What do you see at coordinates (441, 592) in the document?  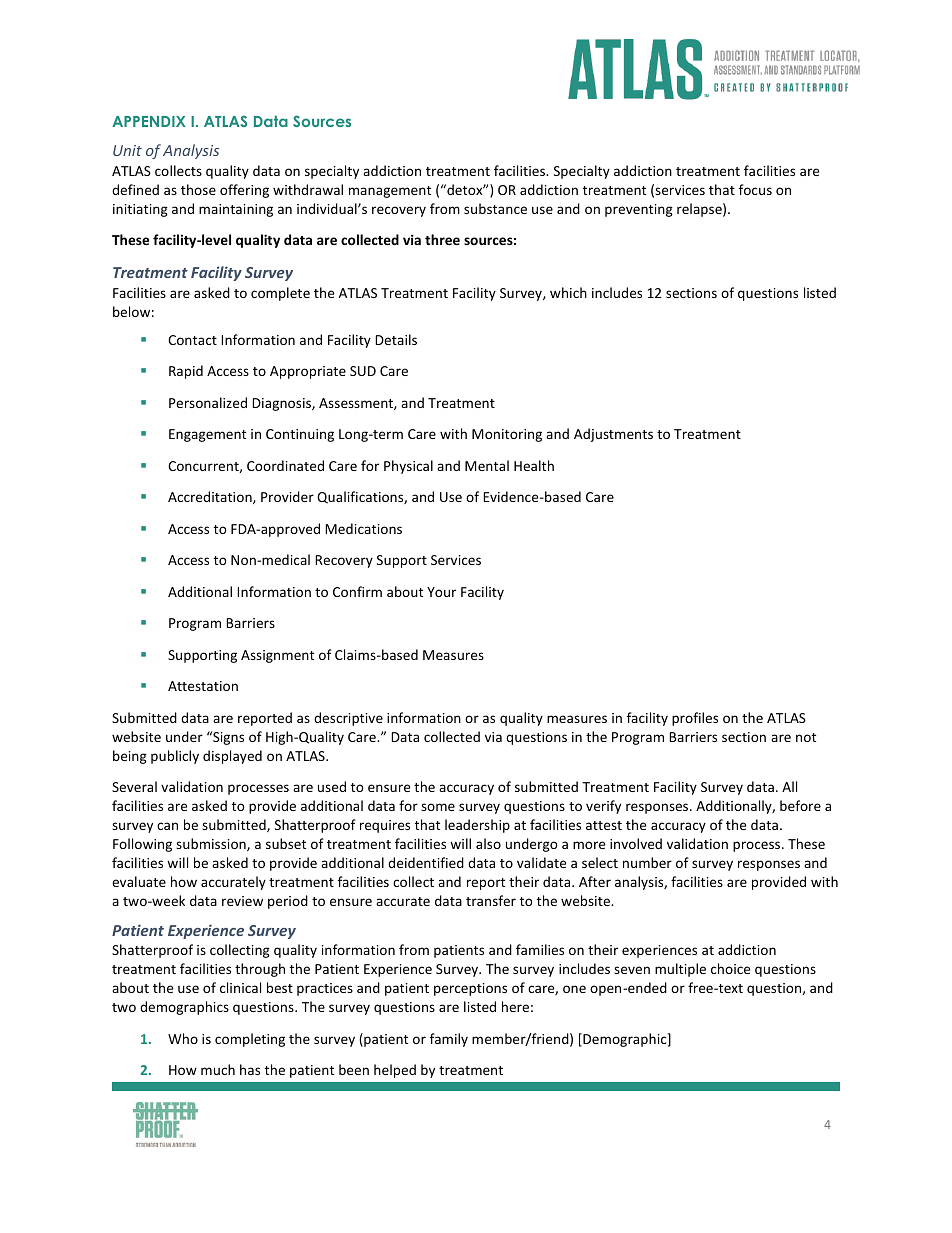 I see `Your` at bounding box center [441, 592].
